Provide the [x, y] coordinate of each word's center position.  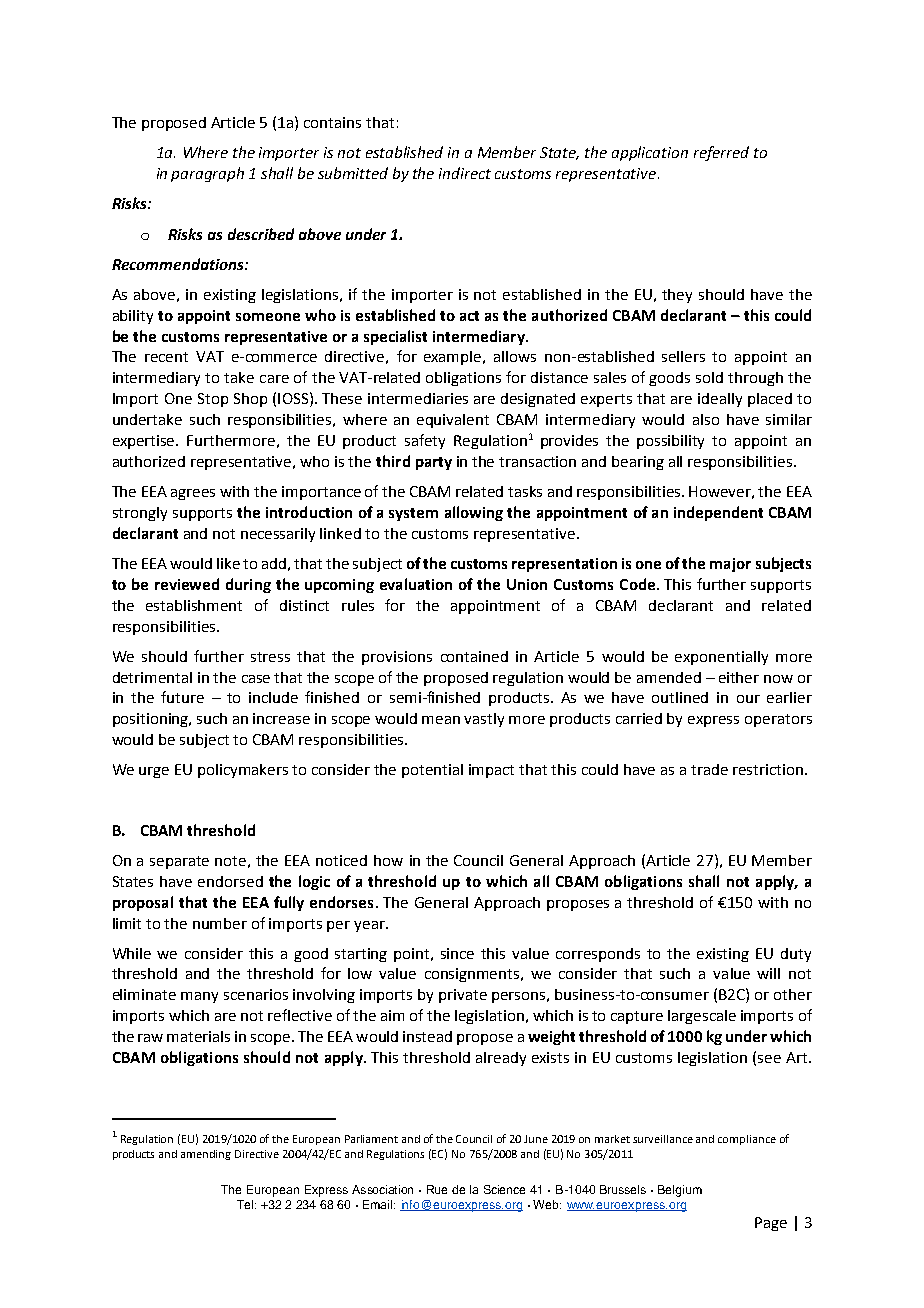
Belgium [680, 1191]
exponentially [721, 658]
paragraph [207, 174]
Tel [246, 1204]
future [182, 697]
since [457, 953]
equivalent [453, 421]
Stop [213, 400]
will [768, 973]
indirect [465, 173]
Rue [437, 1189]
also [706, 419]
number [220, 923]
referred [721, 153]
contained [474, 656]
